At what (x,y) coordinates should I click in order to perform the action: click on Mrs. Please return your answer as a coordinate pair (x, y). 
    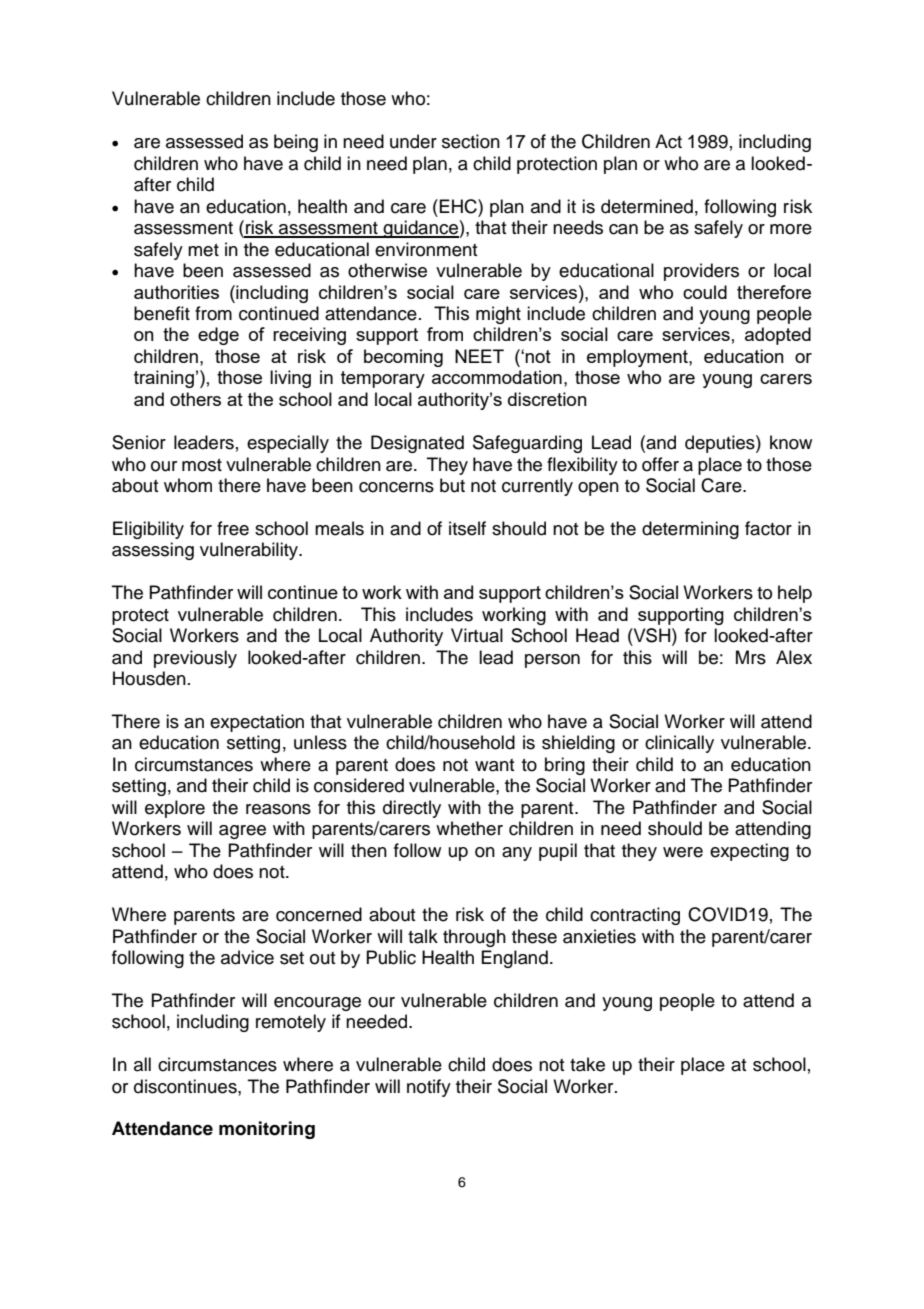
    Looking at the image, I should click on (751, 657).
